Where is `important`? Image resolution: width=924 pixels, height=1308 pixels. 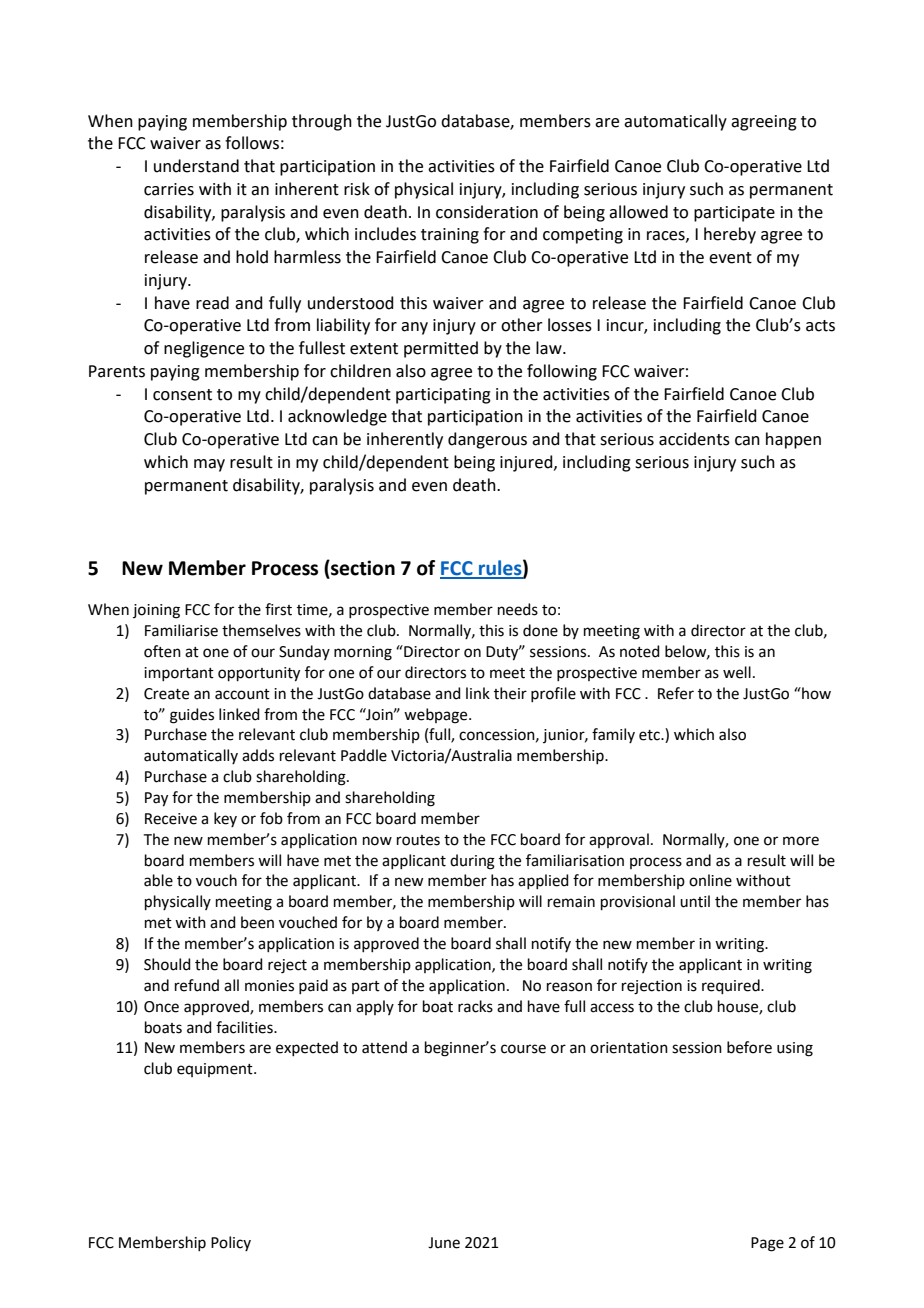
important is located at coordinates (179, 674).
